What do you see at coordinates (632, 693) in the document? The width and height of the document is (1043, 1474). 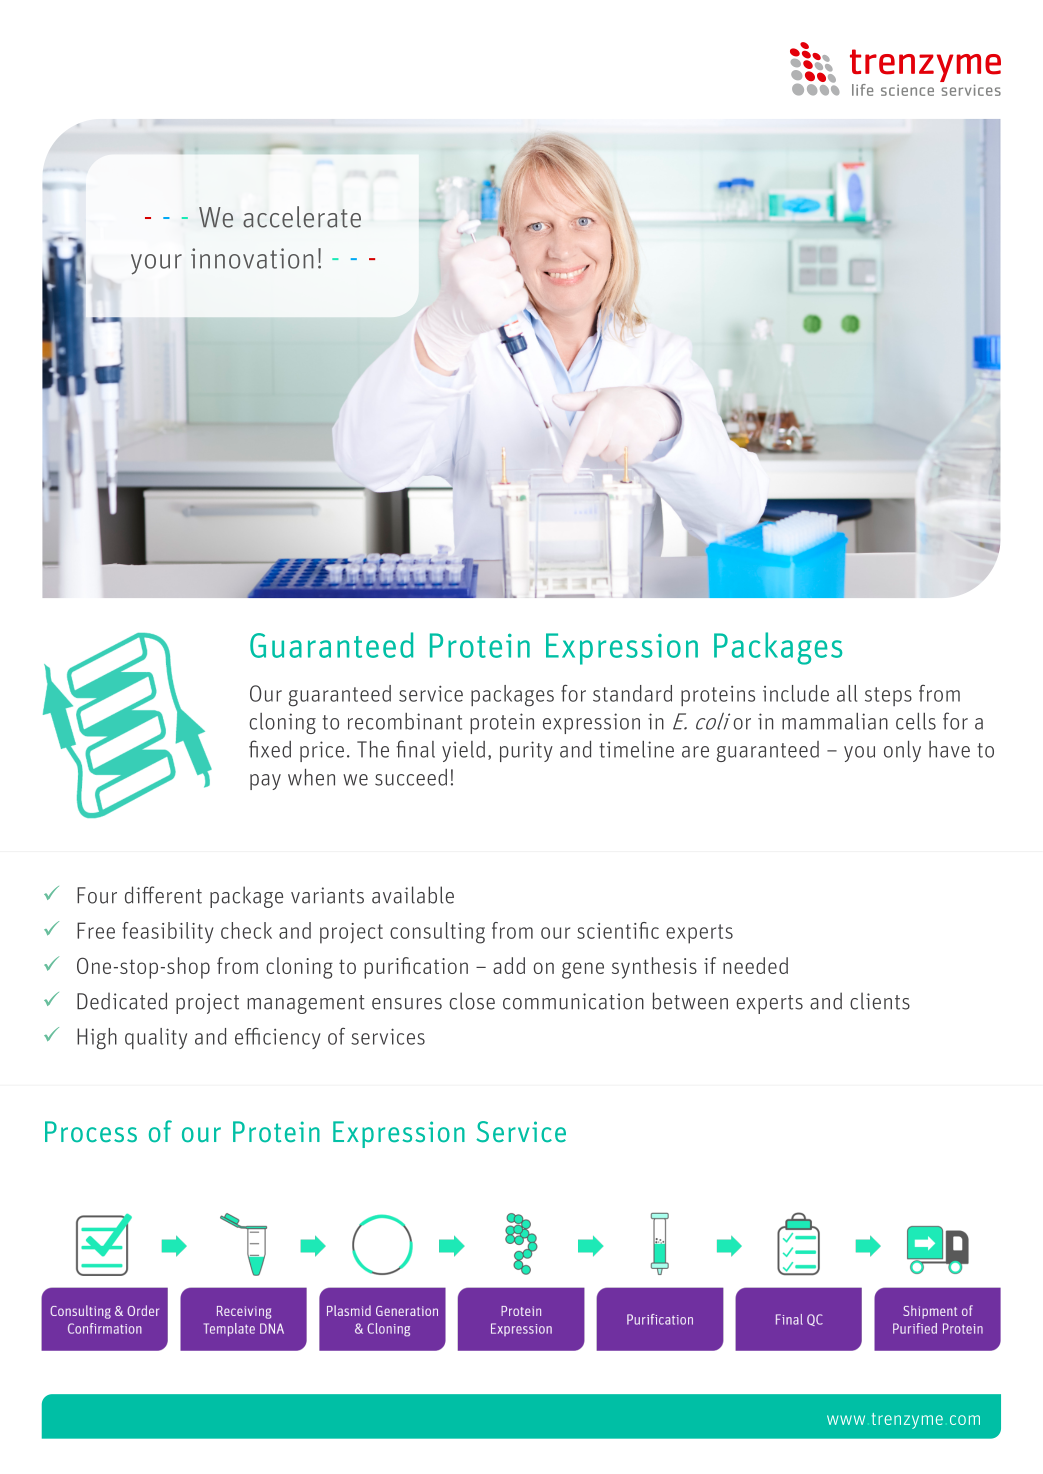 I see `standard` at bounding box center [632, 693].
